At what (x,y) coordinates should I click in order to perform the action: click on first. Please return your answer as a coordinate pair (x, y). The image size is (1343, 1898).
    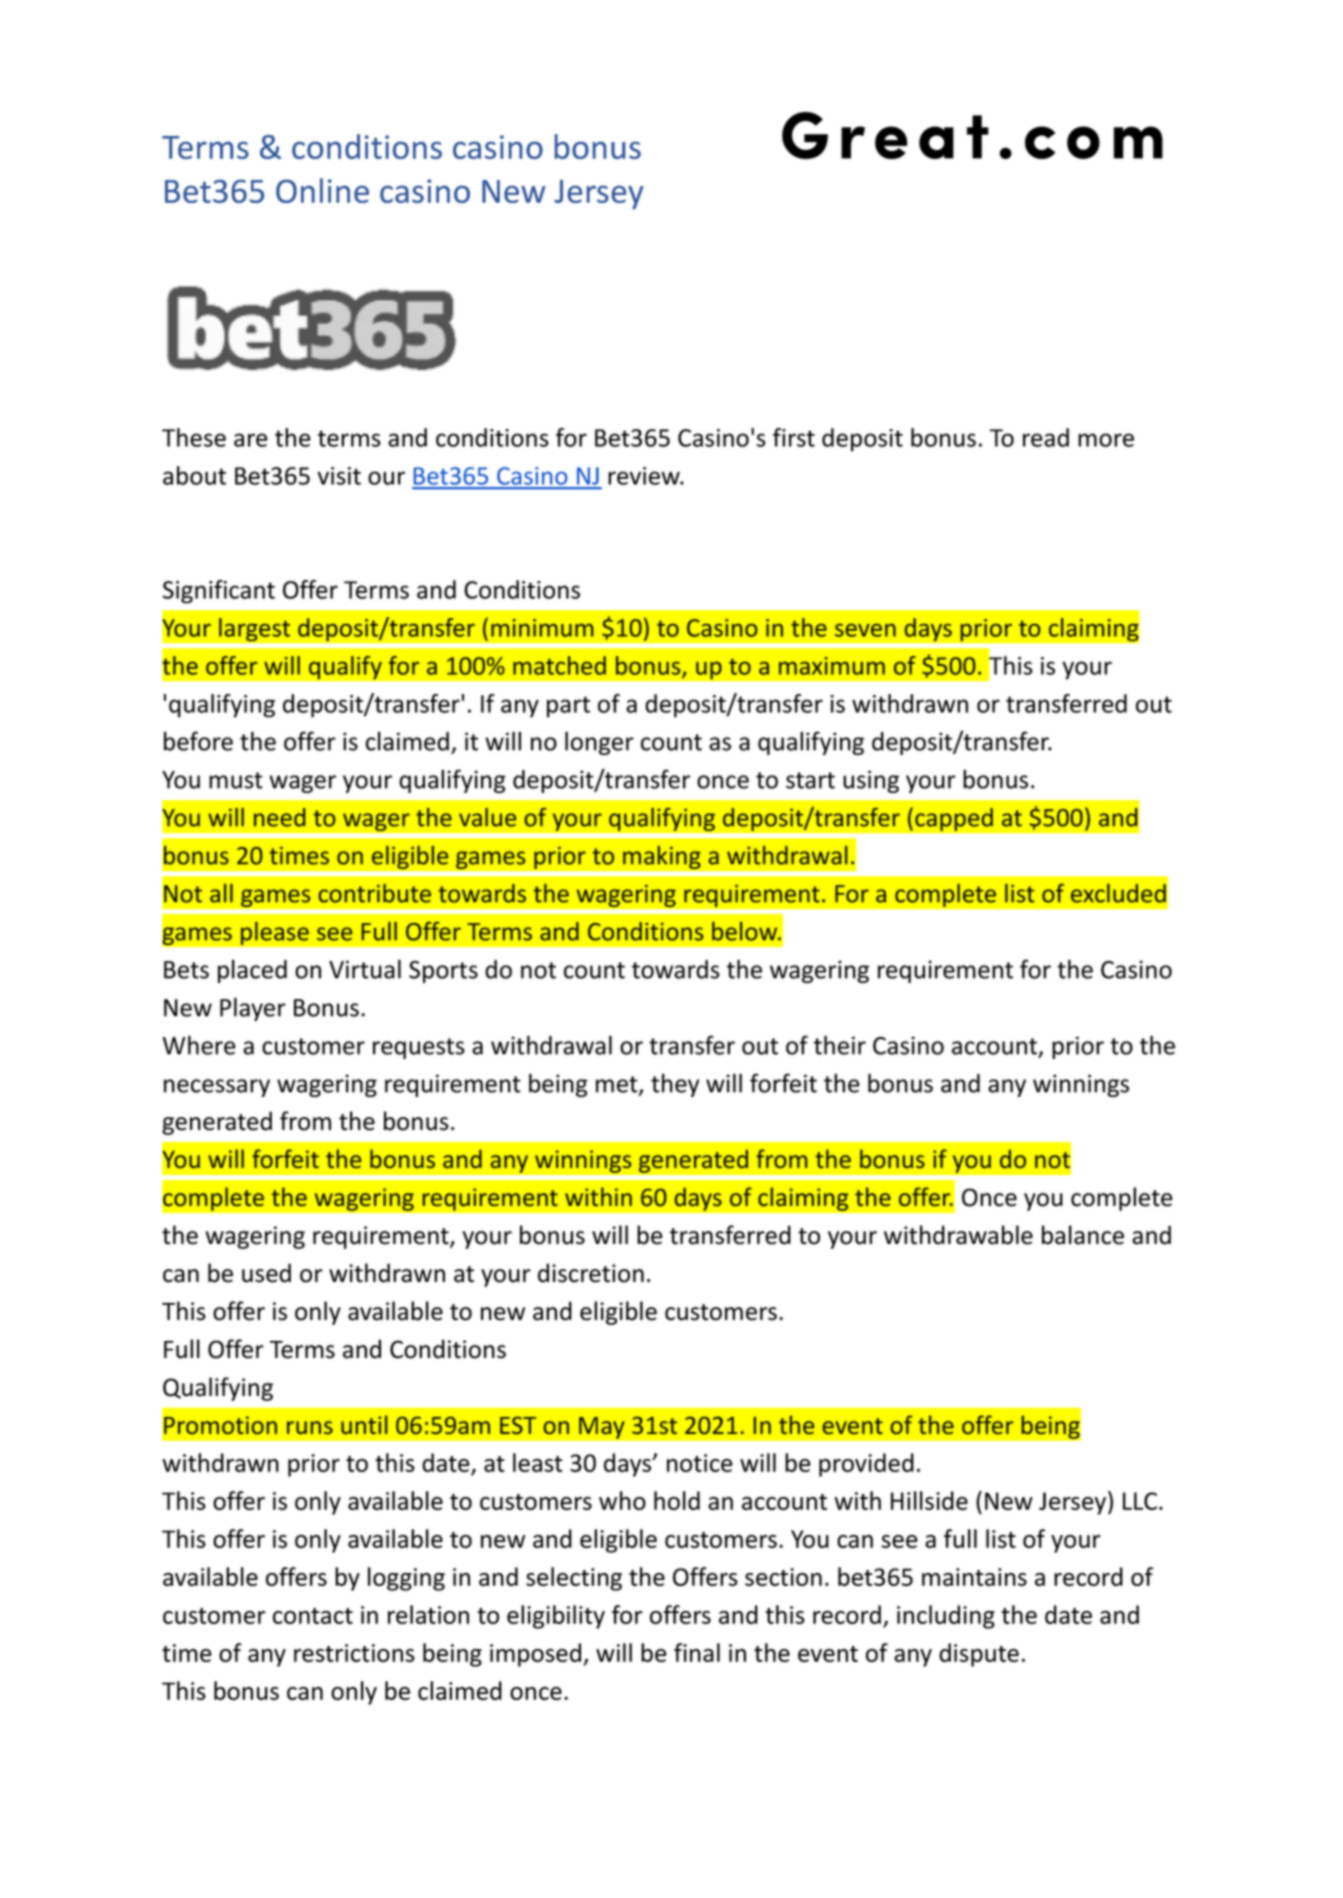
    Looking at the image, I should click on (794, 437).
